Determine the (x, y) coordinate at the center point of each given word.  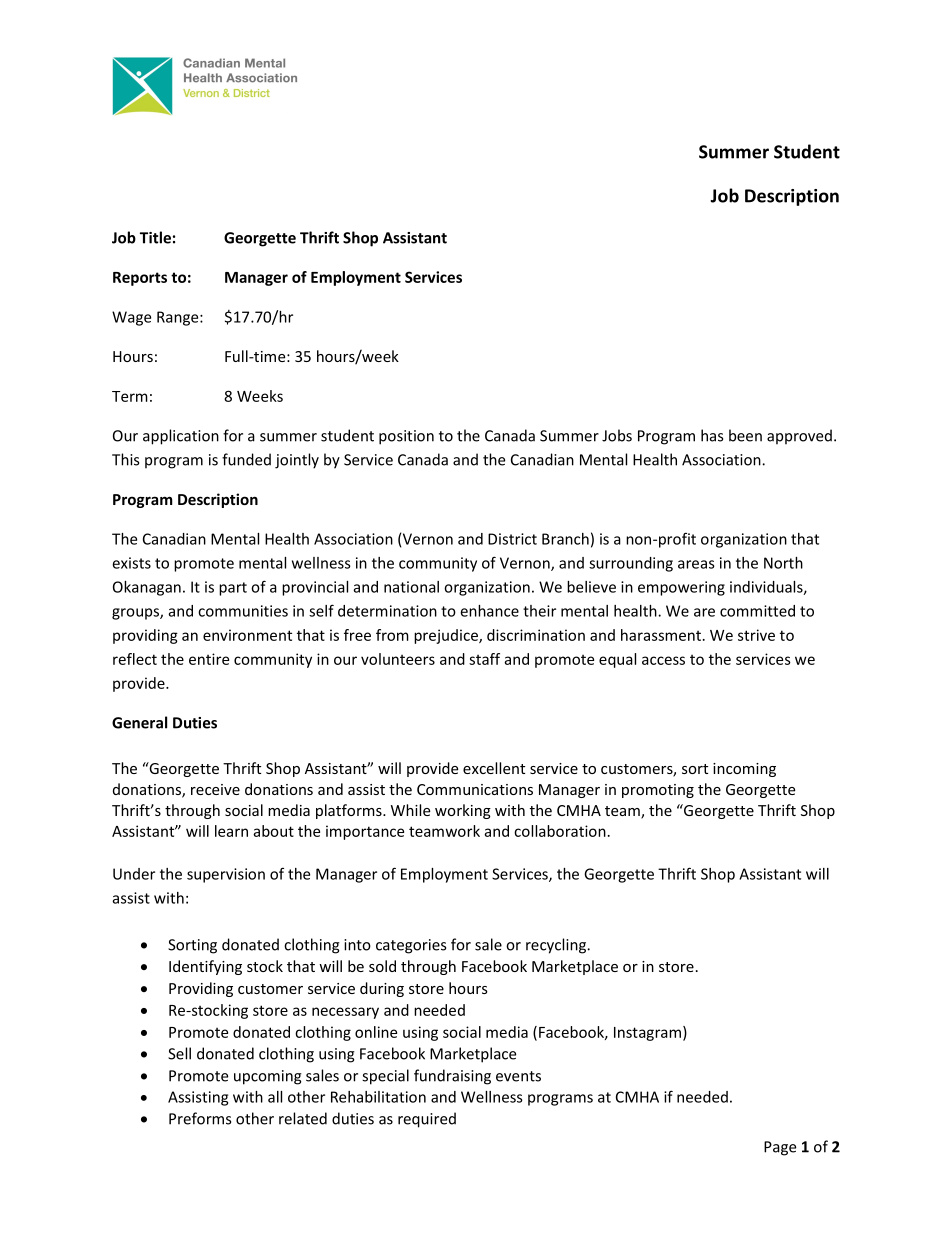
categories (411, 946)
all (275, 1097)
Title (155, 237)
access (663, 660)
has (712, 435)
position (406, 437)
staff (484, 659)
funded (246, 459)
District (512, 539)
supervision (226, 875)
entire (209, 659)
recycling (557, 946)
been (745, 435)
